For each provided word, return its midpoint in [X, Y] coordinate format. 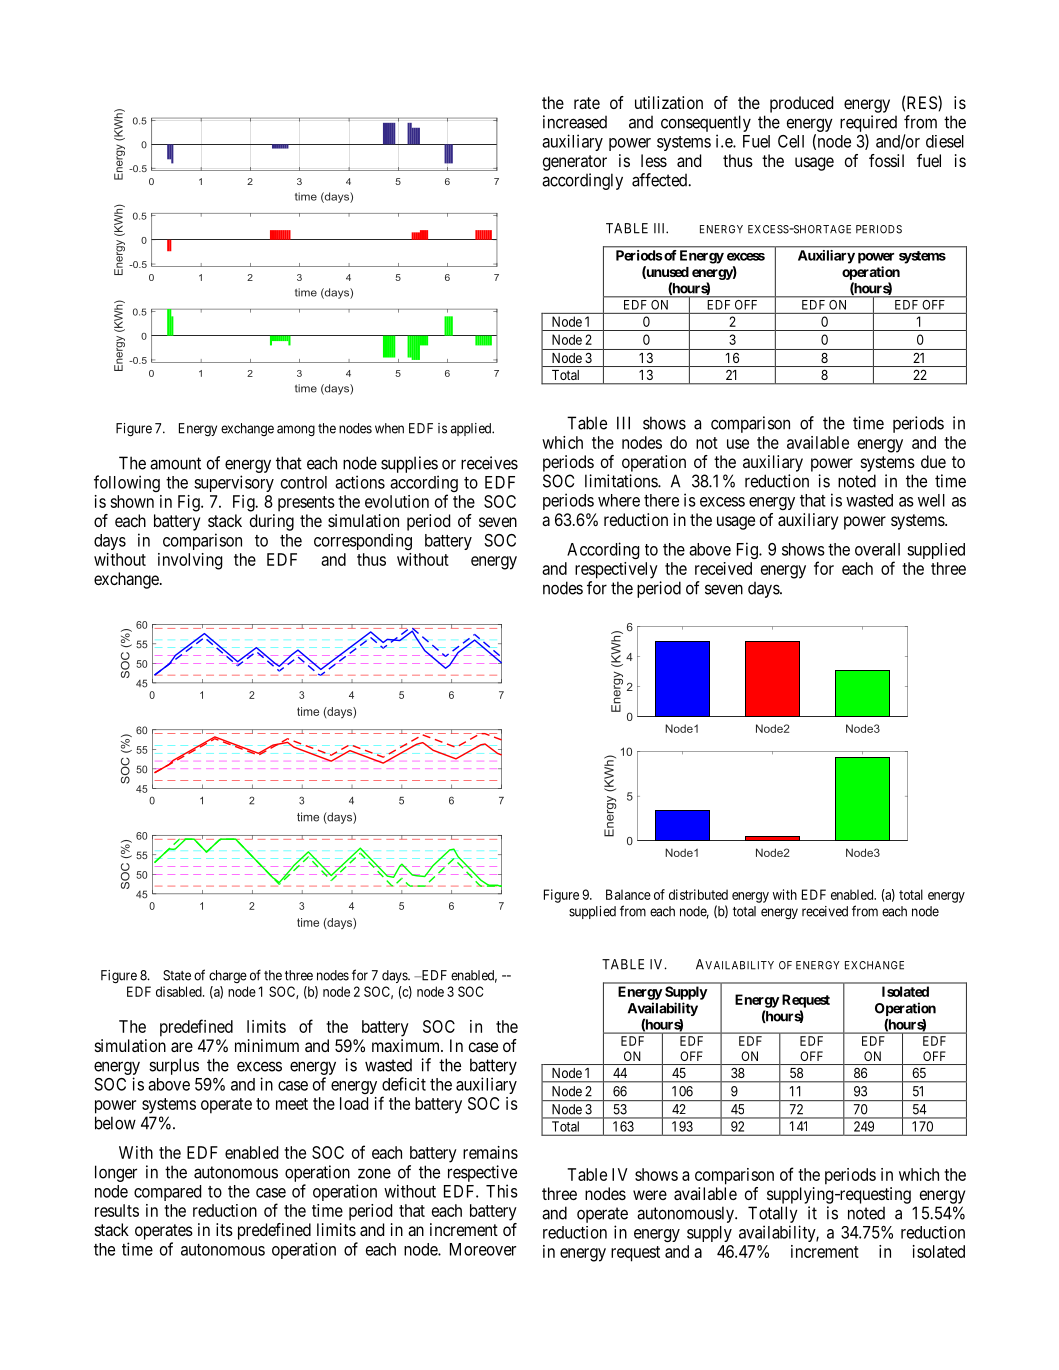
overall [877, 549]
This [502, 1191]
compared [167, 1193]
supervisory [234, 483]
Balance [628, 894]
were [650, 1195]
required [868, 123]
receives [489, 463]
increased [575, 122]
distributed [698, 894]
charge [228, 976]
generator [575, 163]
